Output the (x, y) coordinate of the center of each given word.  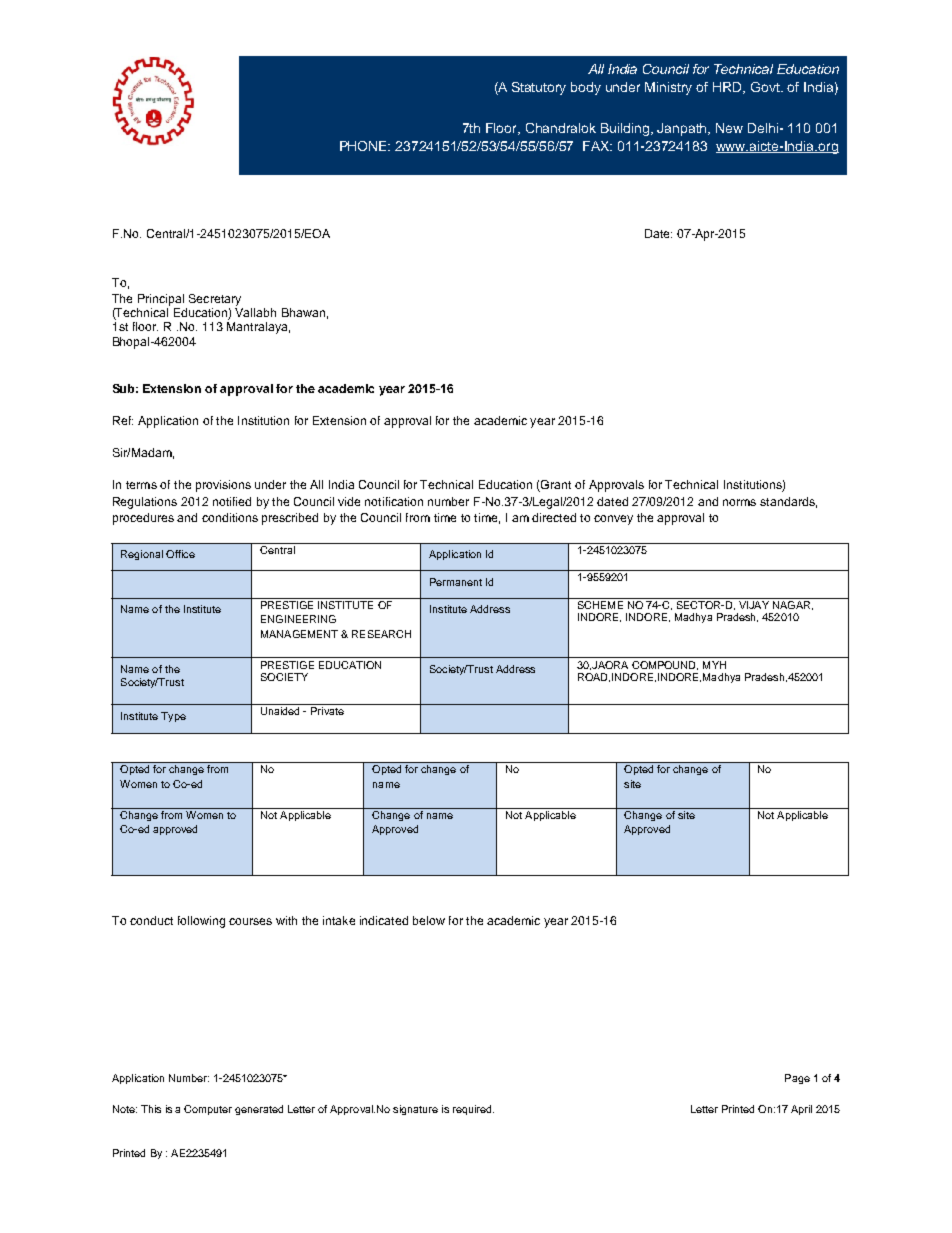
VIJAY (753, 603)
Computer (208, 1110)
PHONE (365, 146)
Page (797, 1079)
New (729, 128)
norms (739, 502)
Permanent (456, 582)
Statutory (539, 88)
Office (180, 554)
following (201, 922)
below (429, 920)
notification (394, 501)
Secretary (215, 300)
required (473, 1110)
